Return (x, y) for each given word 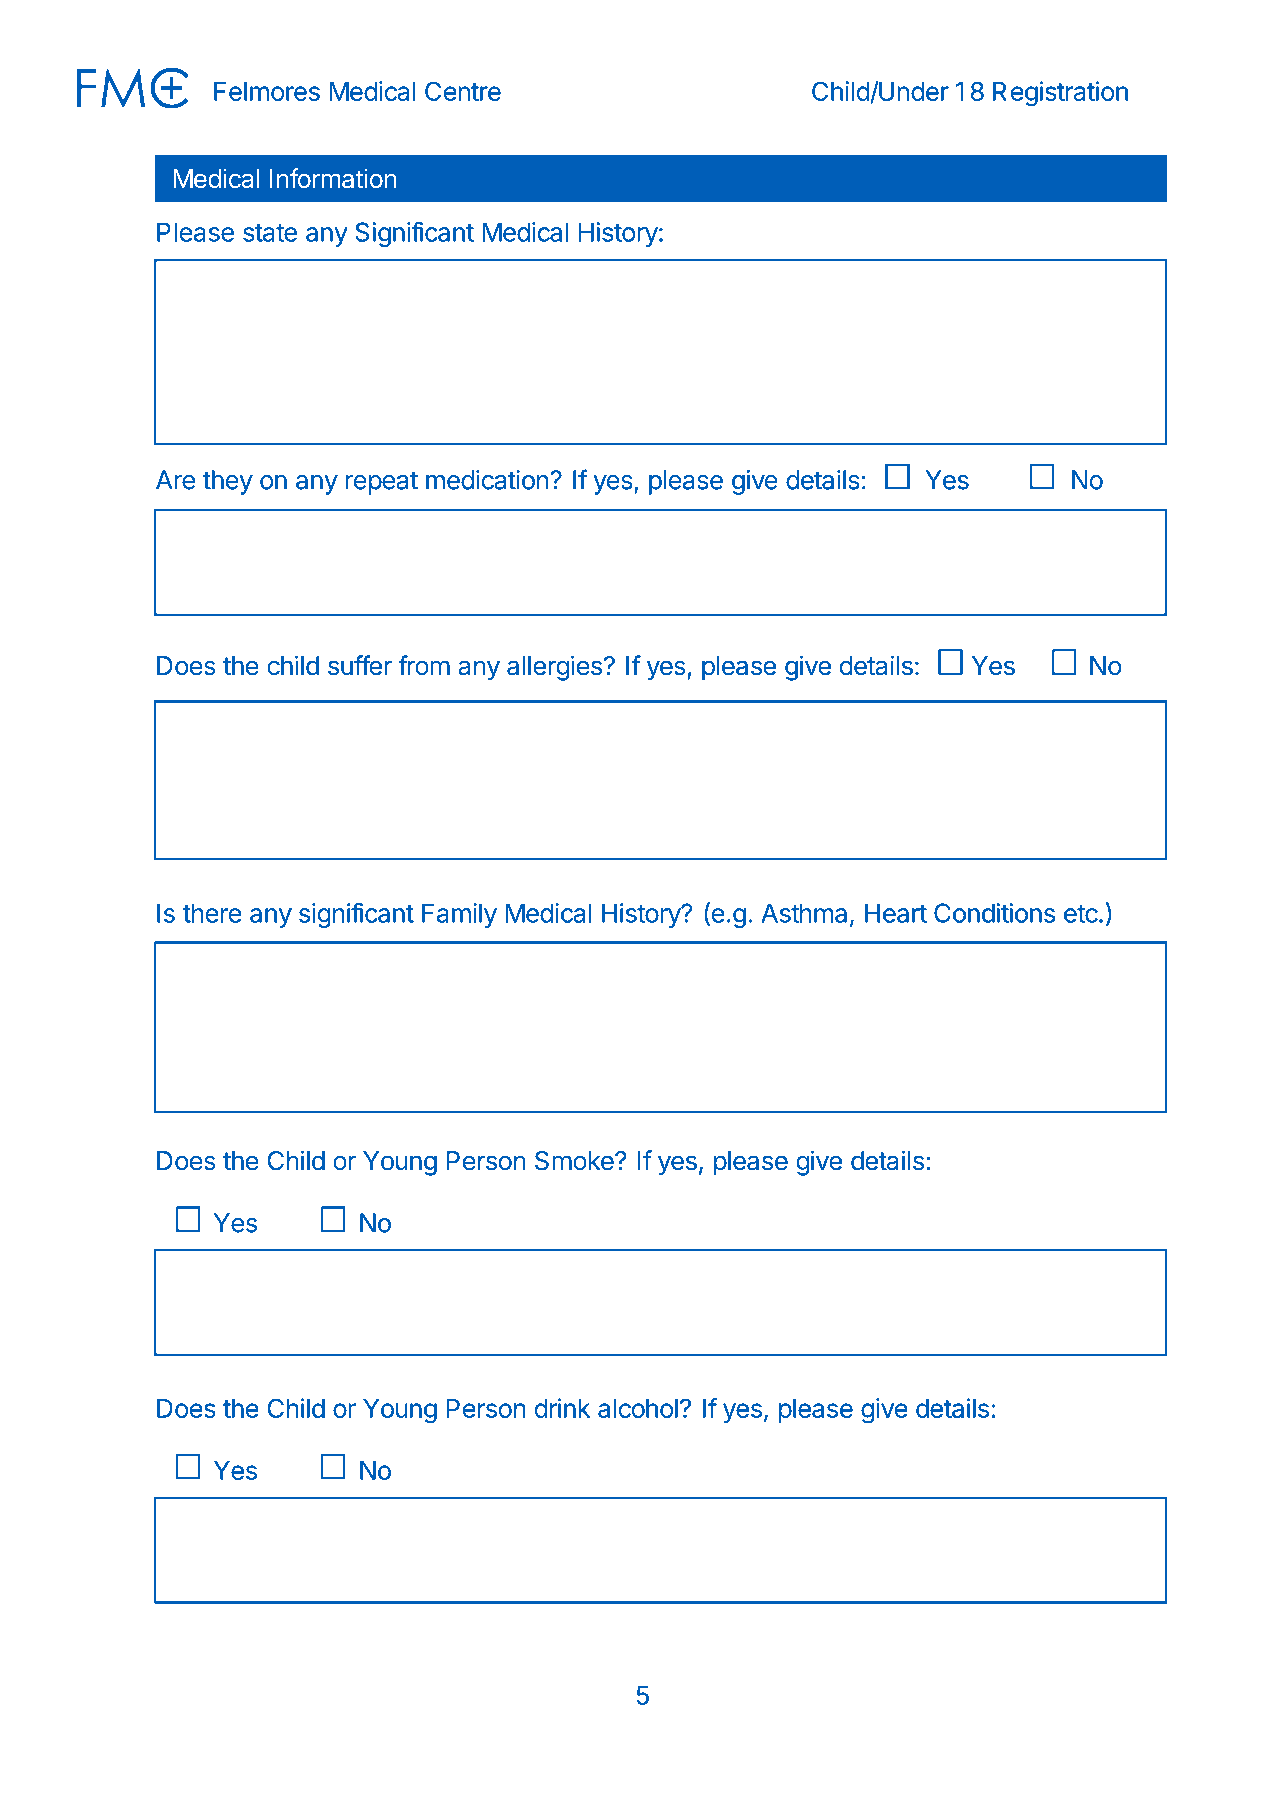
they (228, 482)
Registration (1060, 94)
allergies (554, 668)
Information (333, 178)
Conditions (994, 913)
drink (563, 1408)
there (212, 913)
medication (487, 480)
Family (459, 915)
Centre (463, 91)
